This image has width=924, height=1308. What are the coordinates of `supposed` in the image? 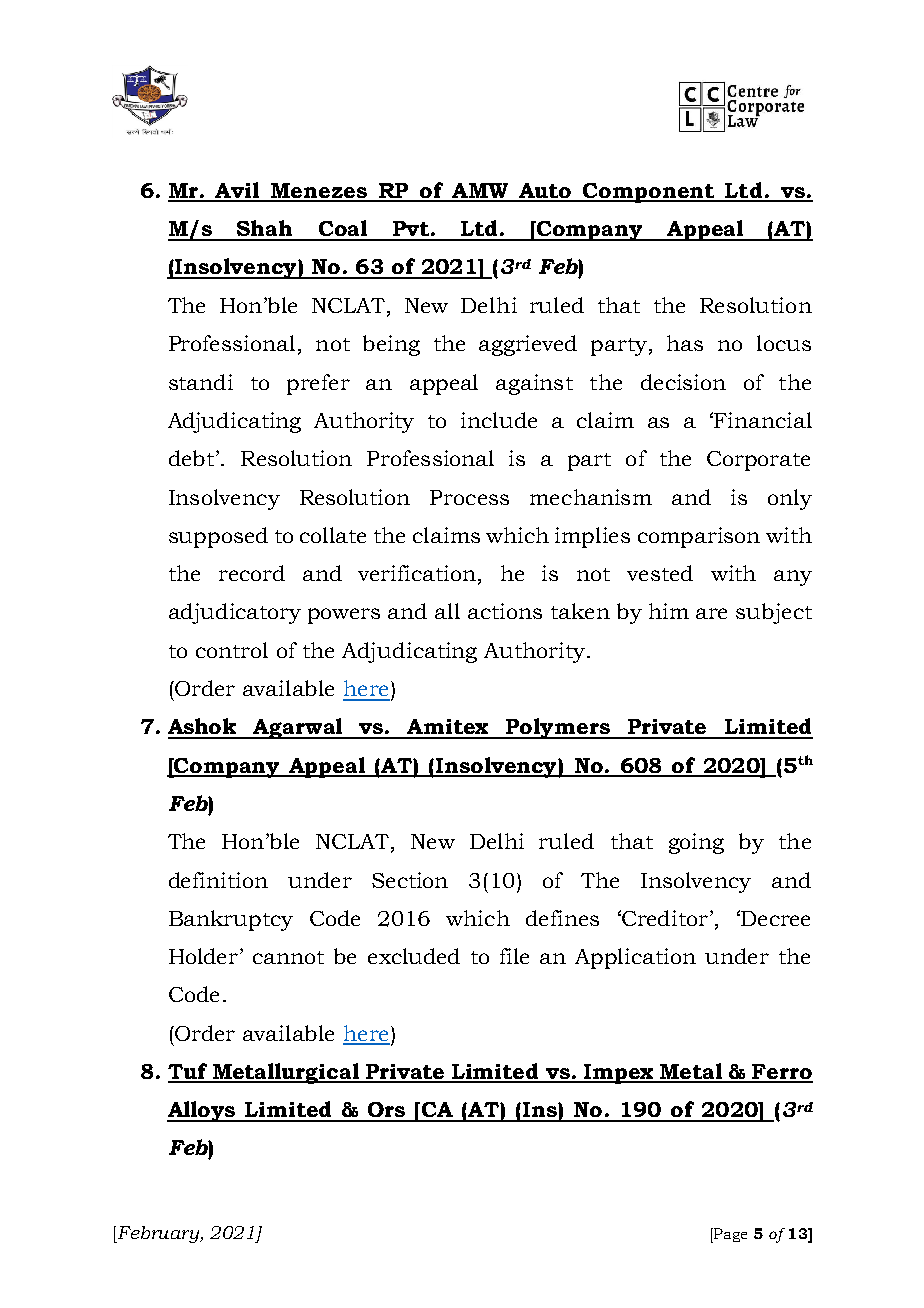 It's located at (218, 537).
